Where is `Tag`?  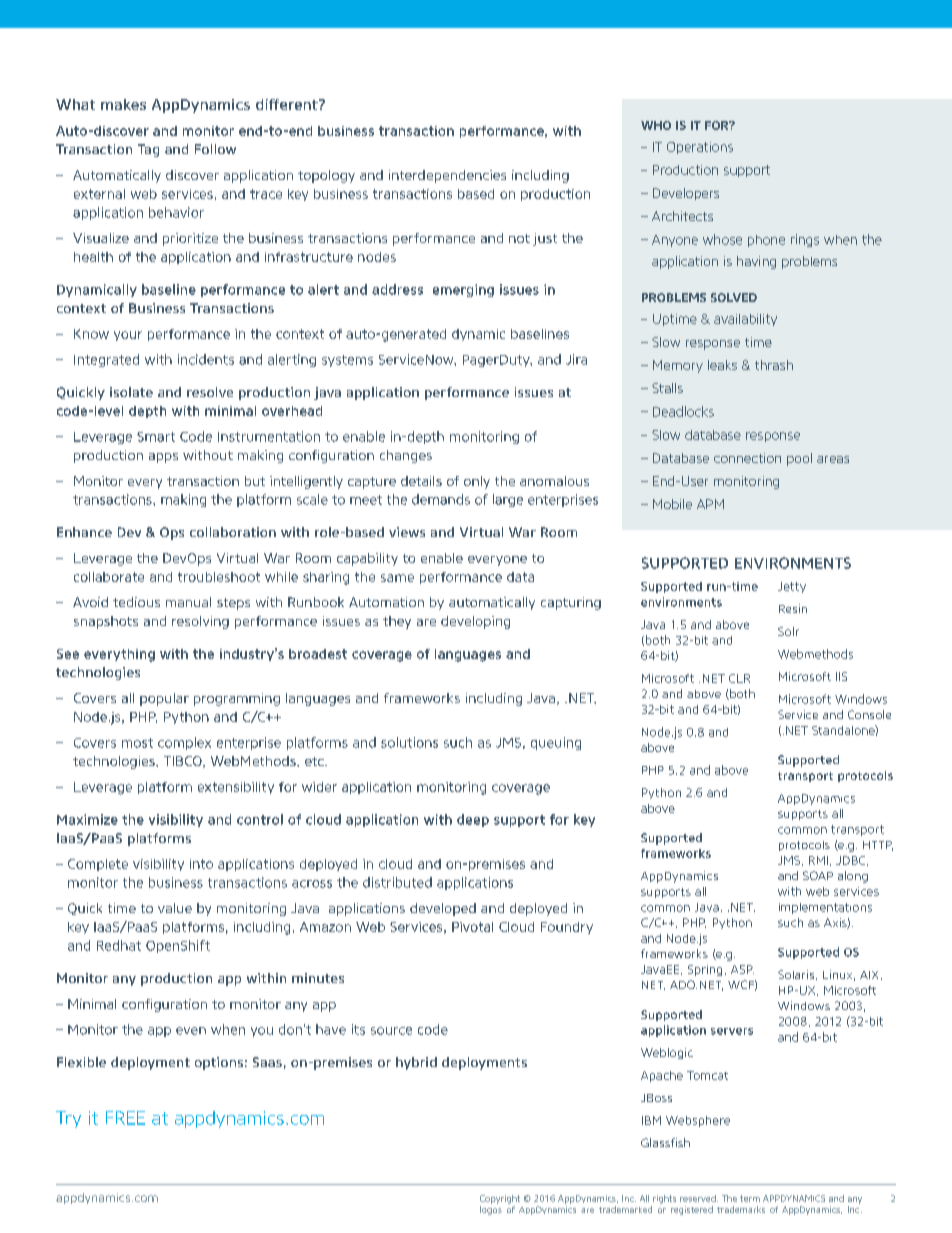 Tag is located at coordinates (148, 150).
